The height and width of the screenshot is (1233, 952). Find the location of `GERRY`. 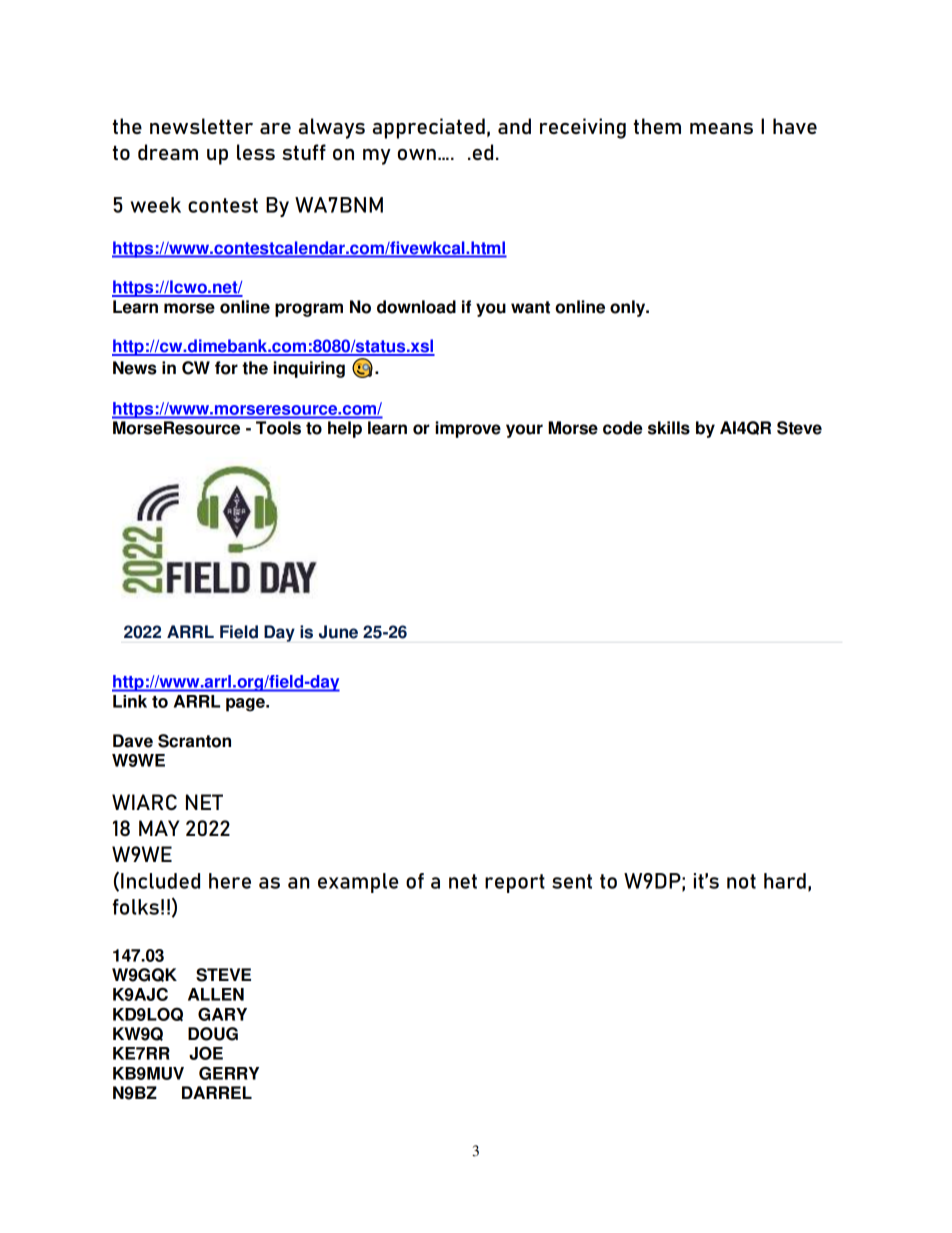

GERRY is located at coordinates (229, 1073).
